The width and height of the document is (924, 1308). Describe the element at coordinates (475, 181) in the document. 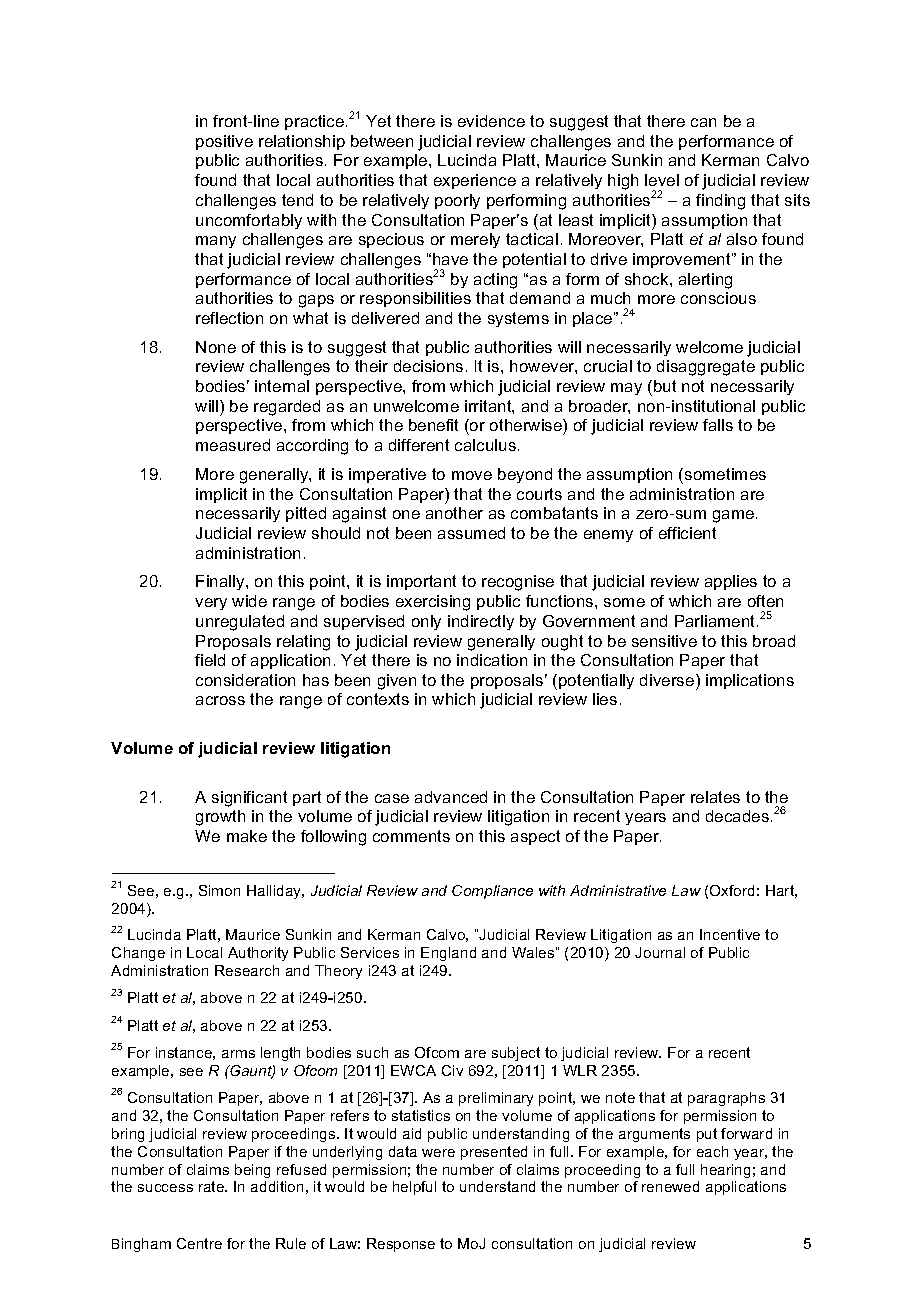

I see `experience` at that location.
